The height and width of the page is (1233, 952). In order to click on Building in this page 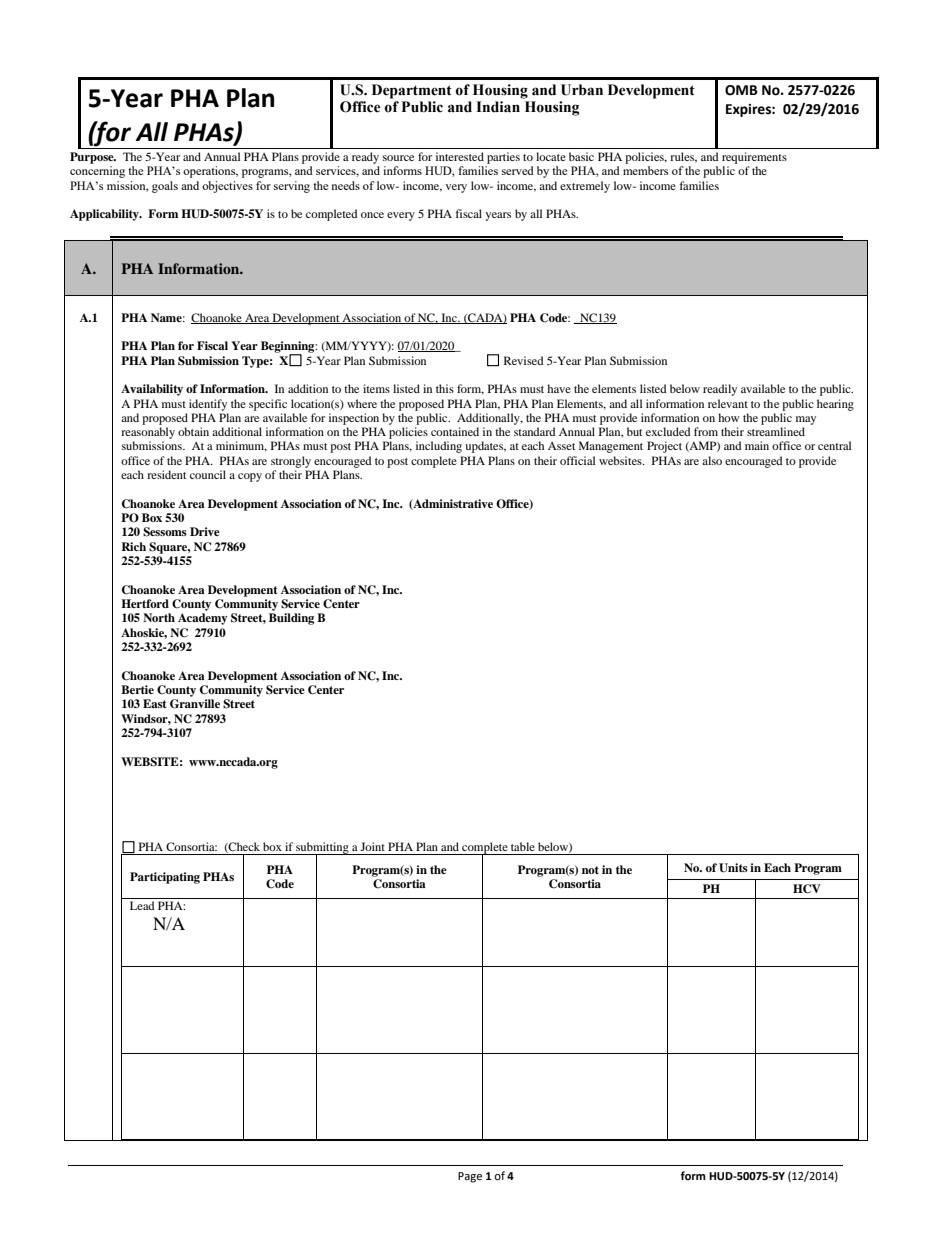, I will do `click(291, 619)`.
